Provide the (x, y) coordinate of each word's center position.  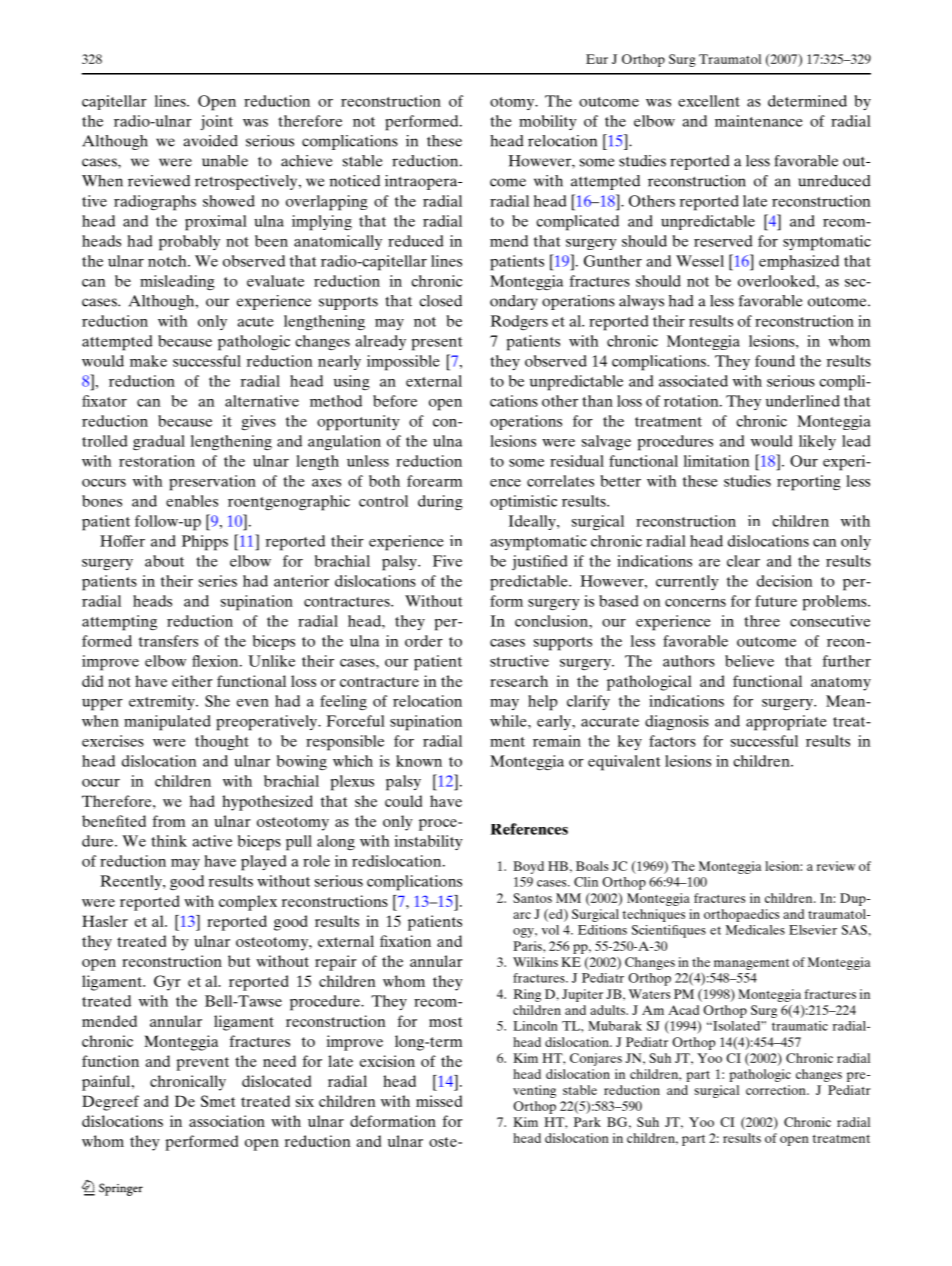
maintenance (759, 121)
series (218, 581)
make (148, 361)
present (437, 344)
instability (429, 842)
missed (439, 1101)
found (775, 361)
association (227, 1121)
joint (216, 122)
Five (447, 561)
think (169, 841)
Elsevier (813, 930)
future (776, 601)
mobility (548, 122)
